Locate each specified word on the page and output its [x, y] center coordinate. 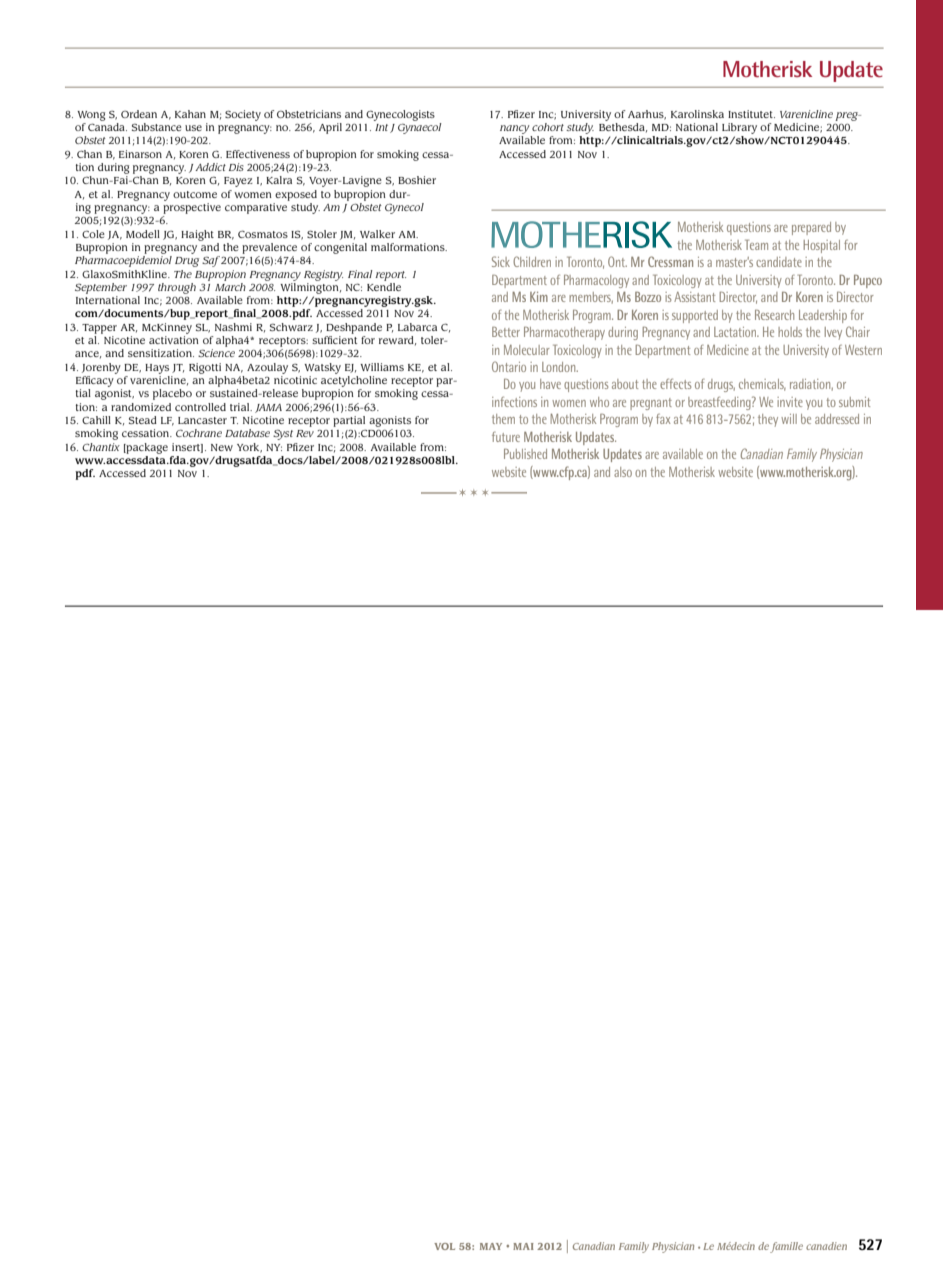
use [193, 128]
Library [739, 128]
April [330, 128]
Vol [444, 1246]
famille [786, 1247]
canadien [826, 1246]
